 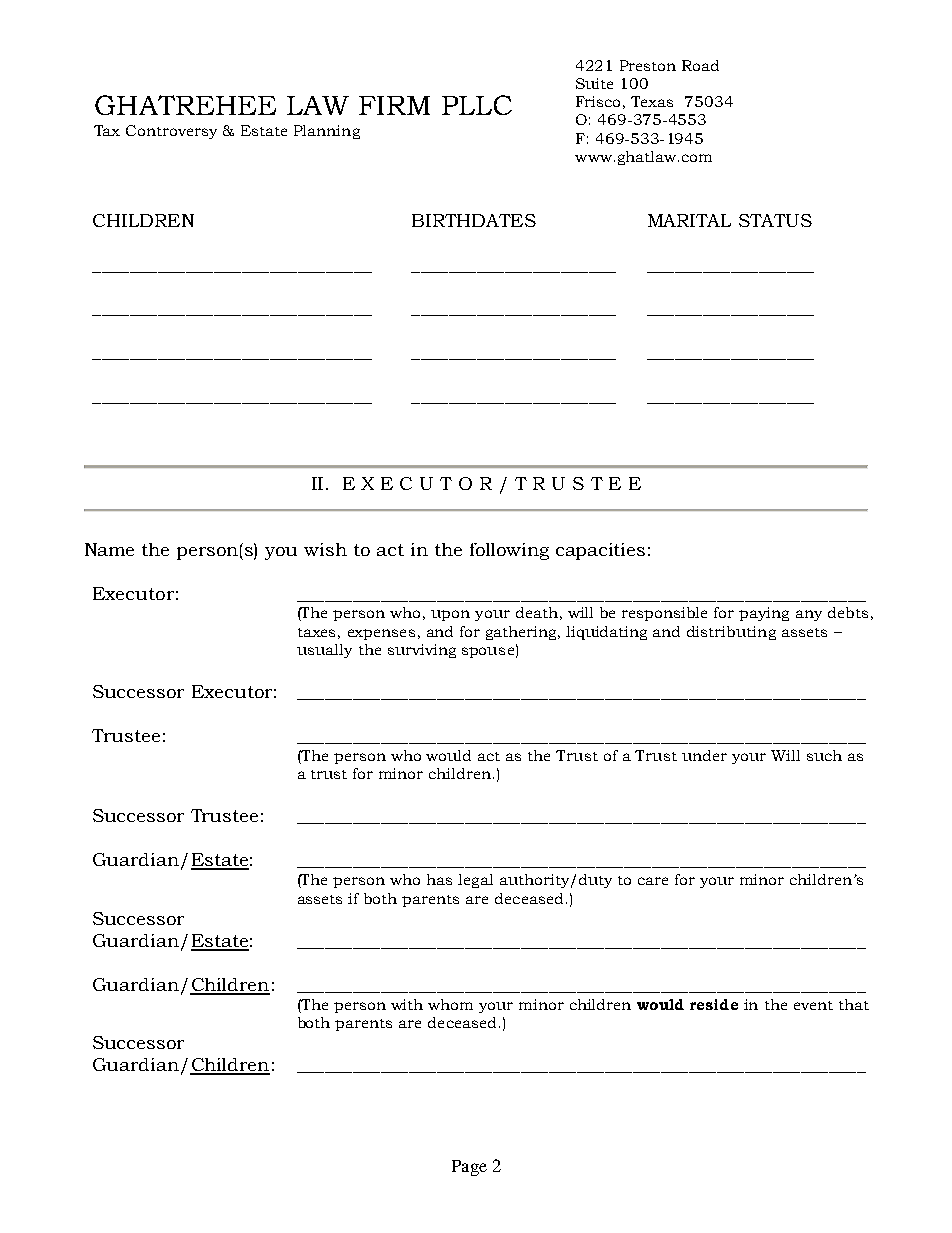 I want to click on Controversy, so click(x=171, y=132).
